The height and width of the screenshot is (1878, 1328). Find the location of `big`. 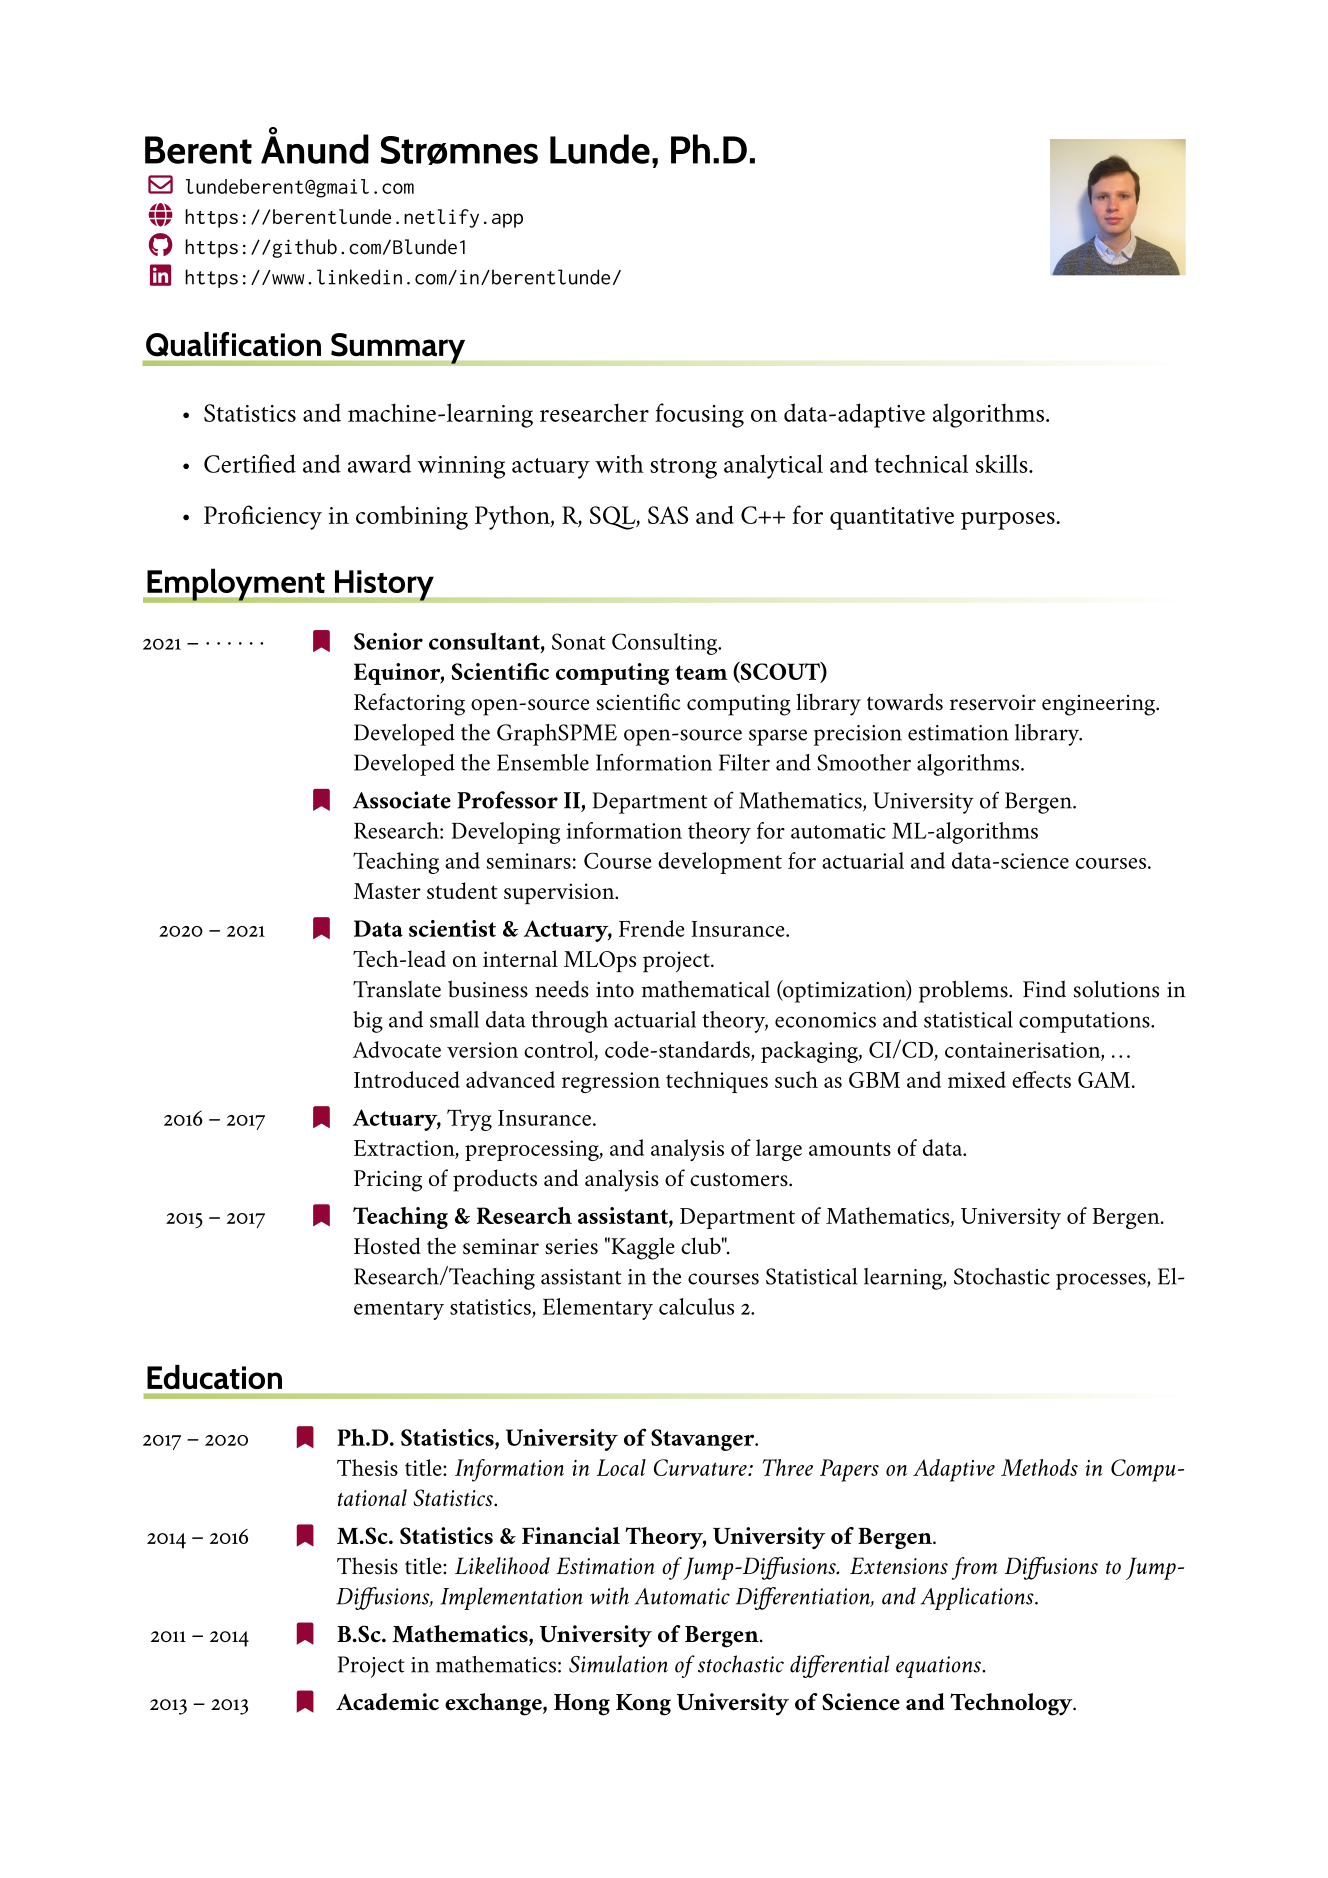

big is located at coordinates (368, 1022).
